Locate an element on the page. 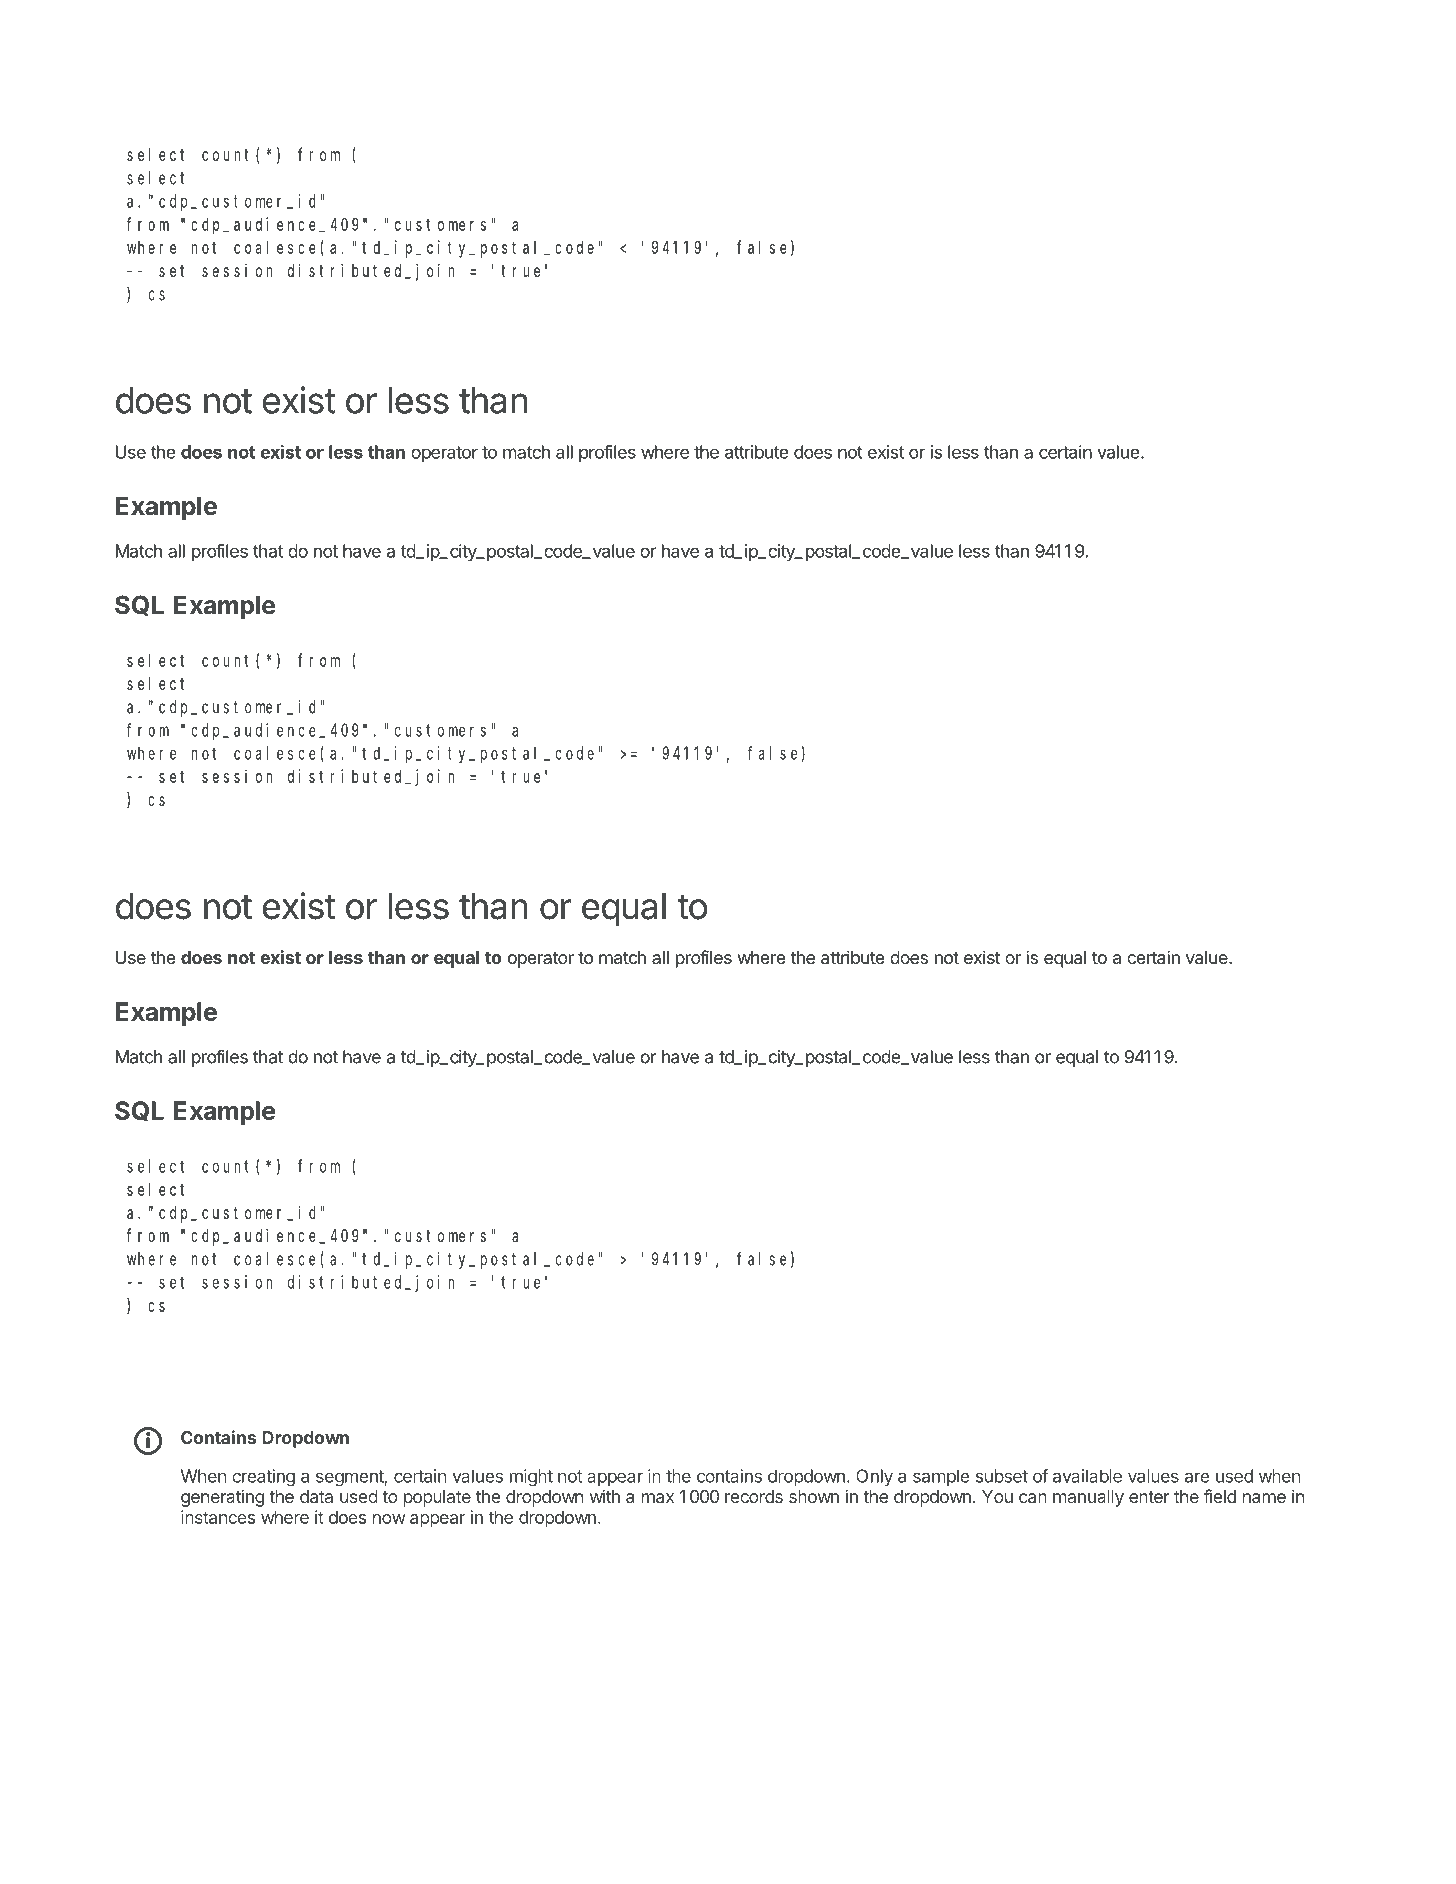  enter is located at coordinates (1149, 1497).
